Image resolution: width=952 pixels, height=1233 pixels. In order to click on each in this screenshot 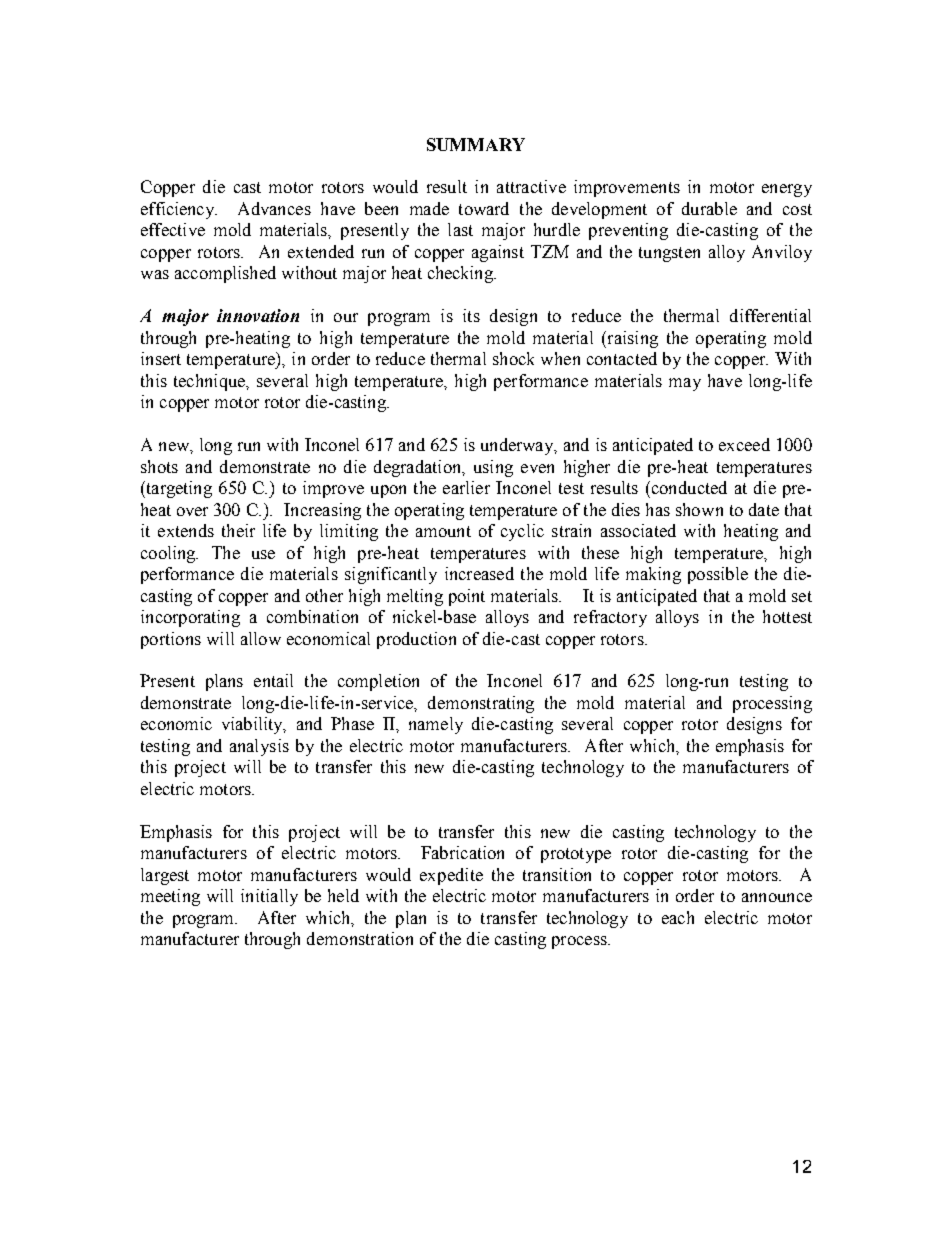, I will do `click(678, 917)`.
